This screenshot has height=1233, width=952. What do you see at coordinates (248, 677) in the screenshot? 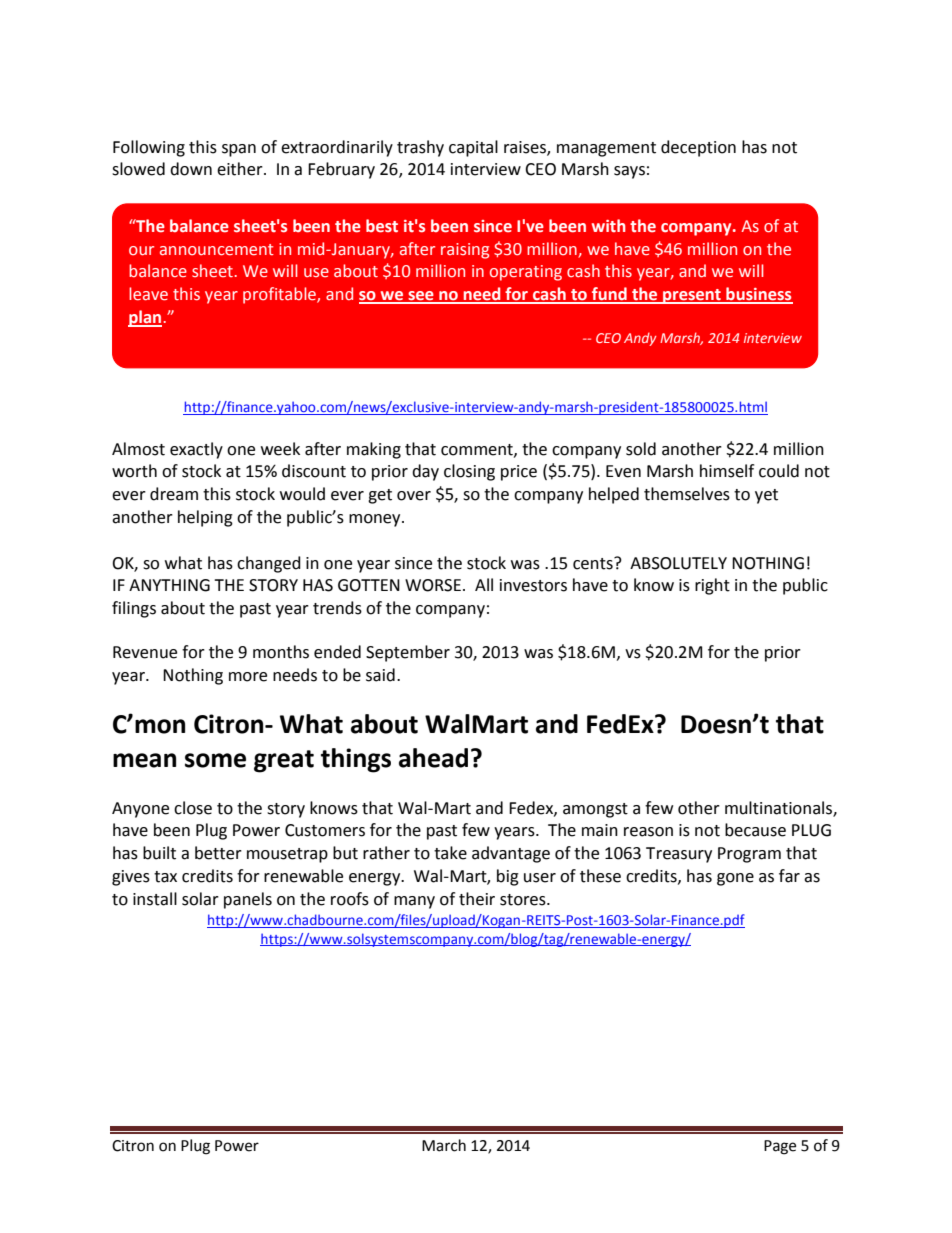
I see `more` at bounding box center [248, 677].
